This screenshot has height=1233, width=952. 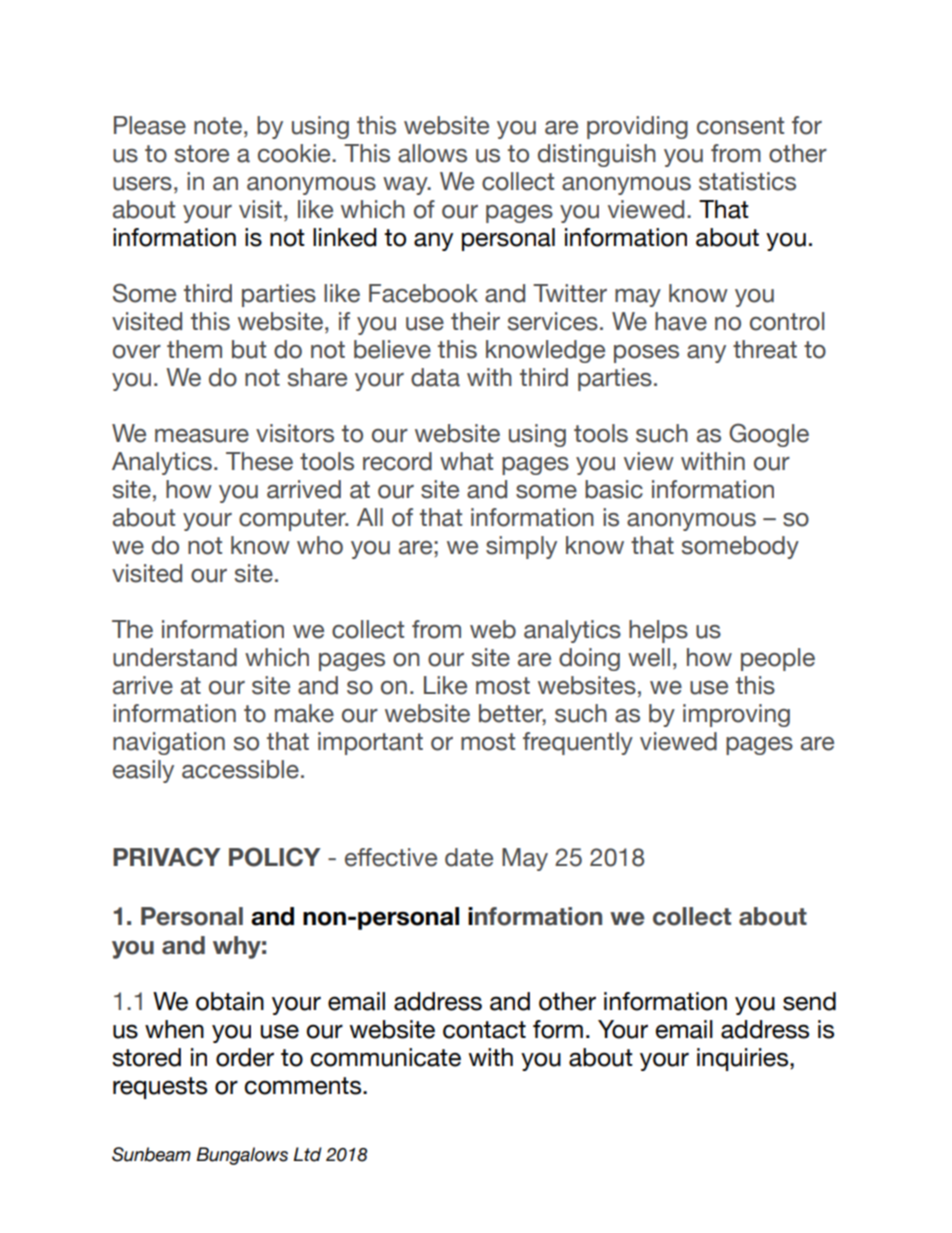 What do you see at coordinates (484, 1030) in the screenshot?
I see `contact` at bounding box center [484, 1030].
